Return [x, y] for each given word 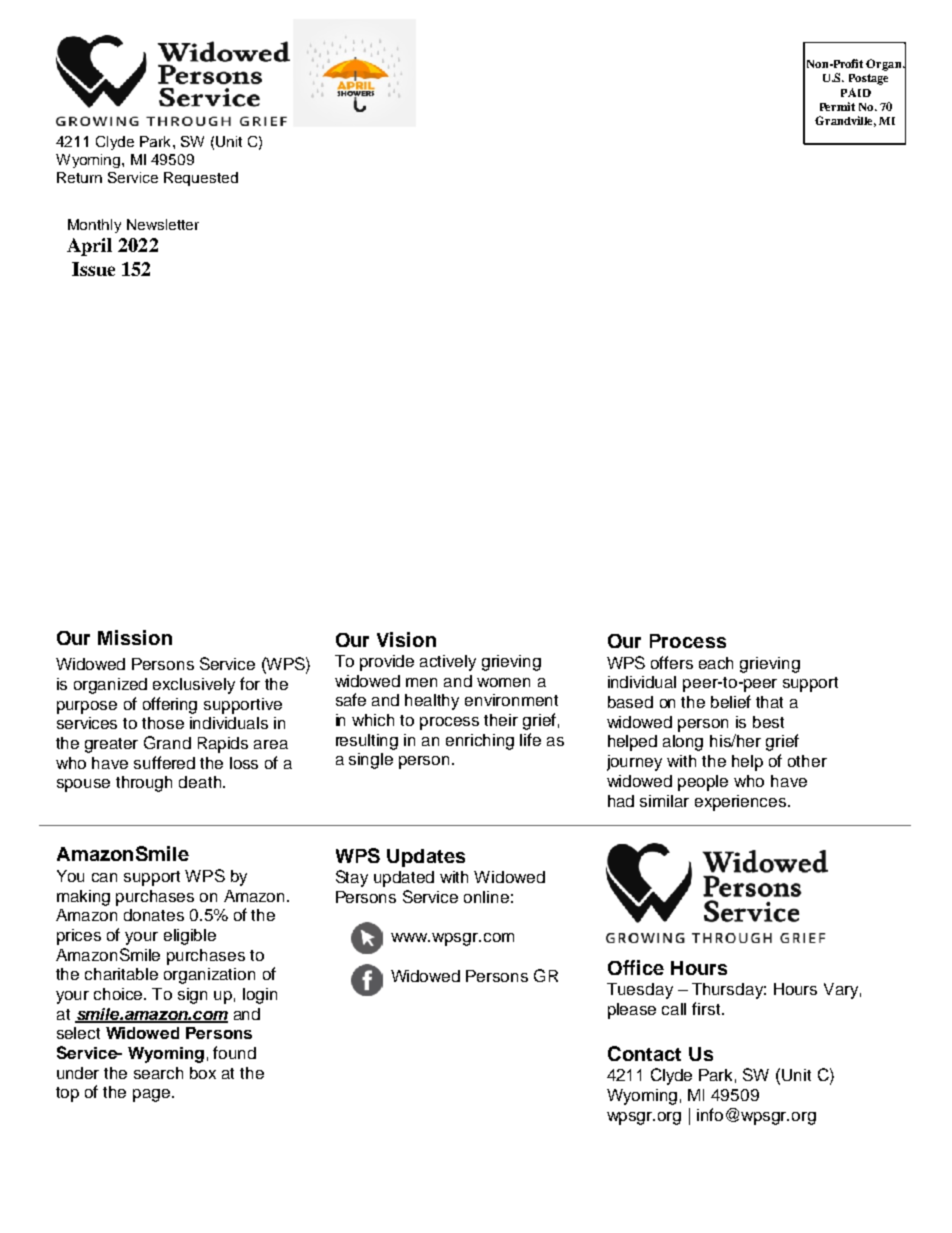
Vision [406, 639]
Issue [93, 269]
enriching [480, 742]
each [716, 663]
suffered [164, 762]
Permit [837, 106]
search [158, 1073]
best [768, 722]
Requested [201, 179]
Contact [644, 1053]
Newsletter [163, 224]
